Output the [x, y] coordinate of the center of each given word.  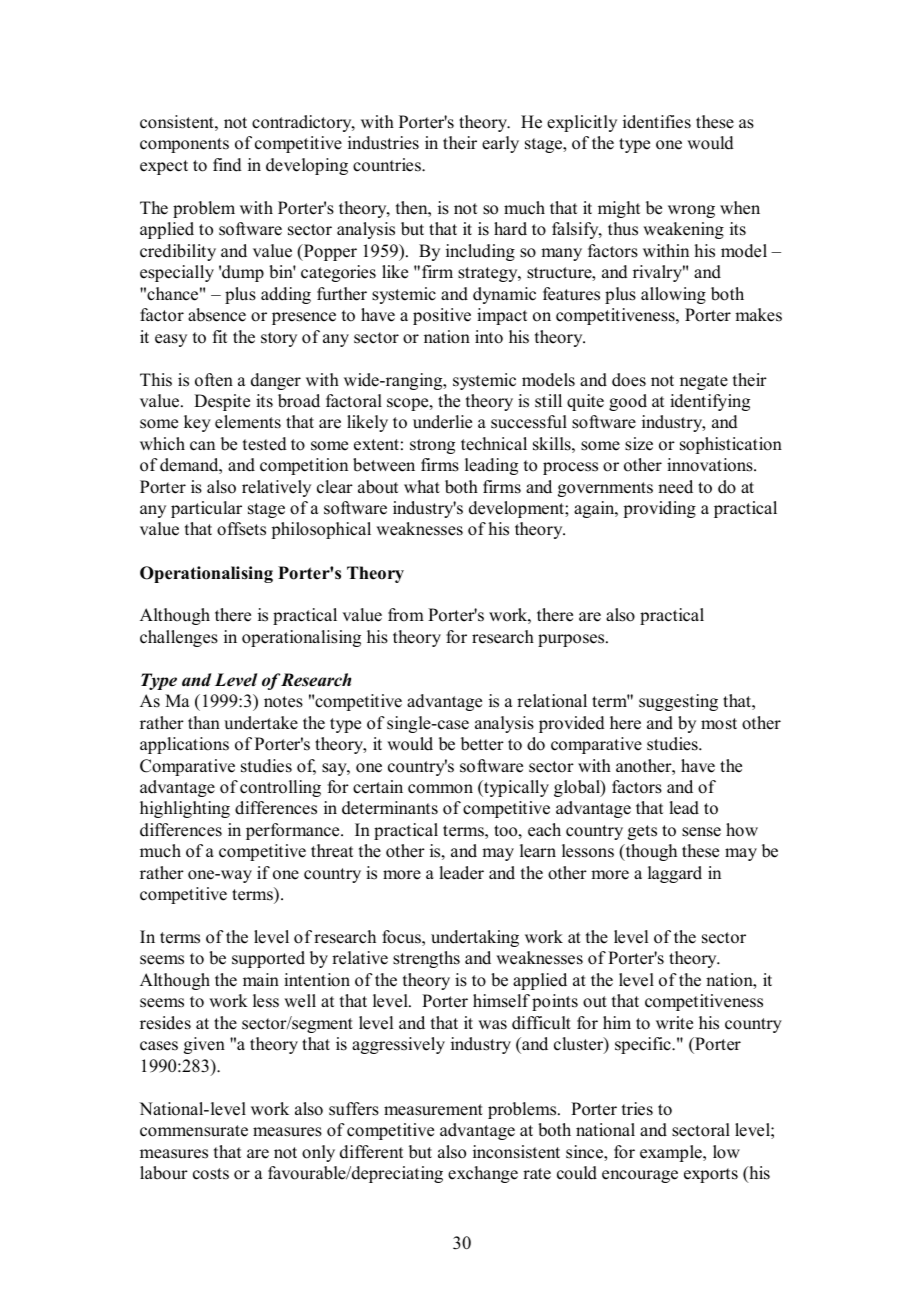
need [675, 487]
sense [701, 832]
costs [211, 1174]
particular [206, 509]
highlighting [185, 809]
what [422, 486]
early [500, 144]
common [440, 789]
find [227, 165]
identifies [657, 122]
